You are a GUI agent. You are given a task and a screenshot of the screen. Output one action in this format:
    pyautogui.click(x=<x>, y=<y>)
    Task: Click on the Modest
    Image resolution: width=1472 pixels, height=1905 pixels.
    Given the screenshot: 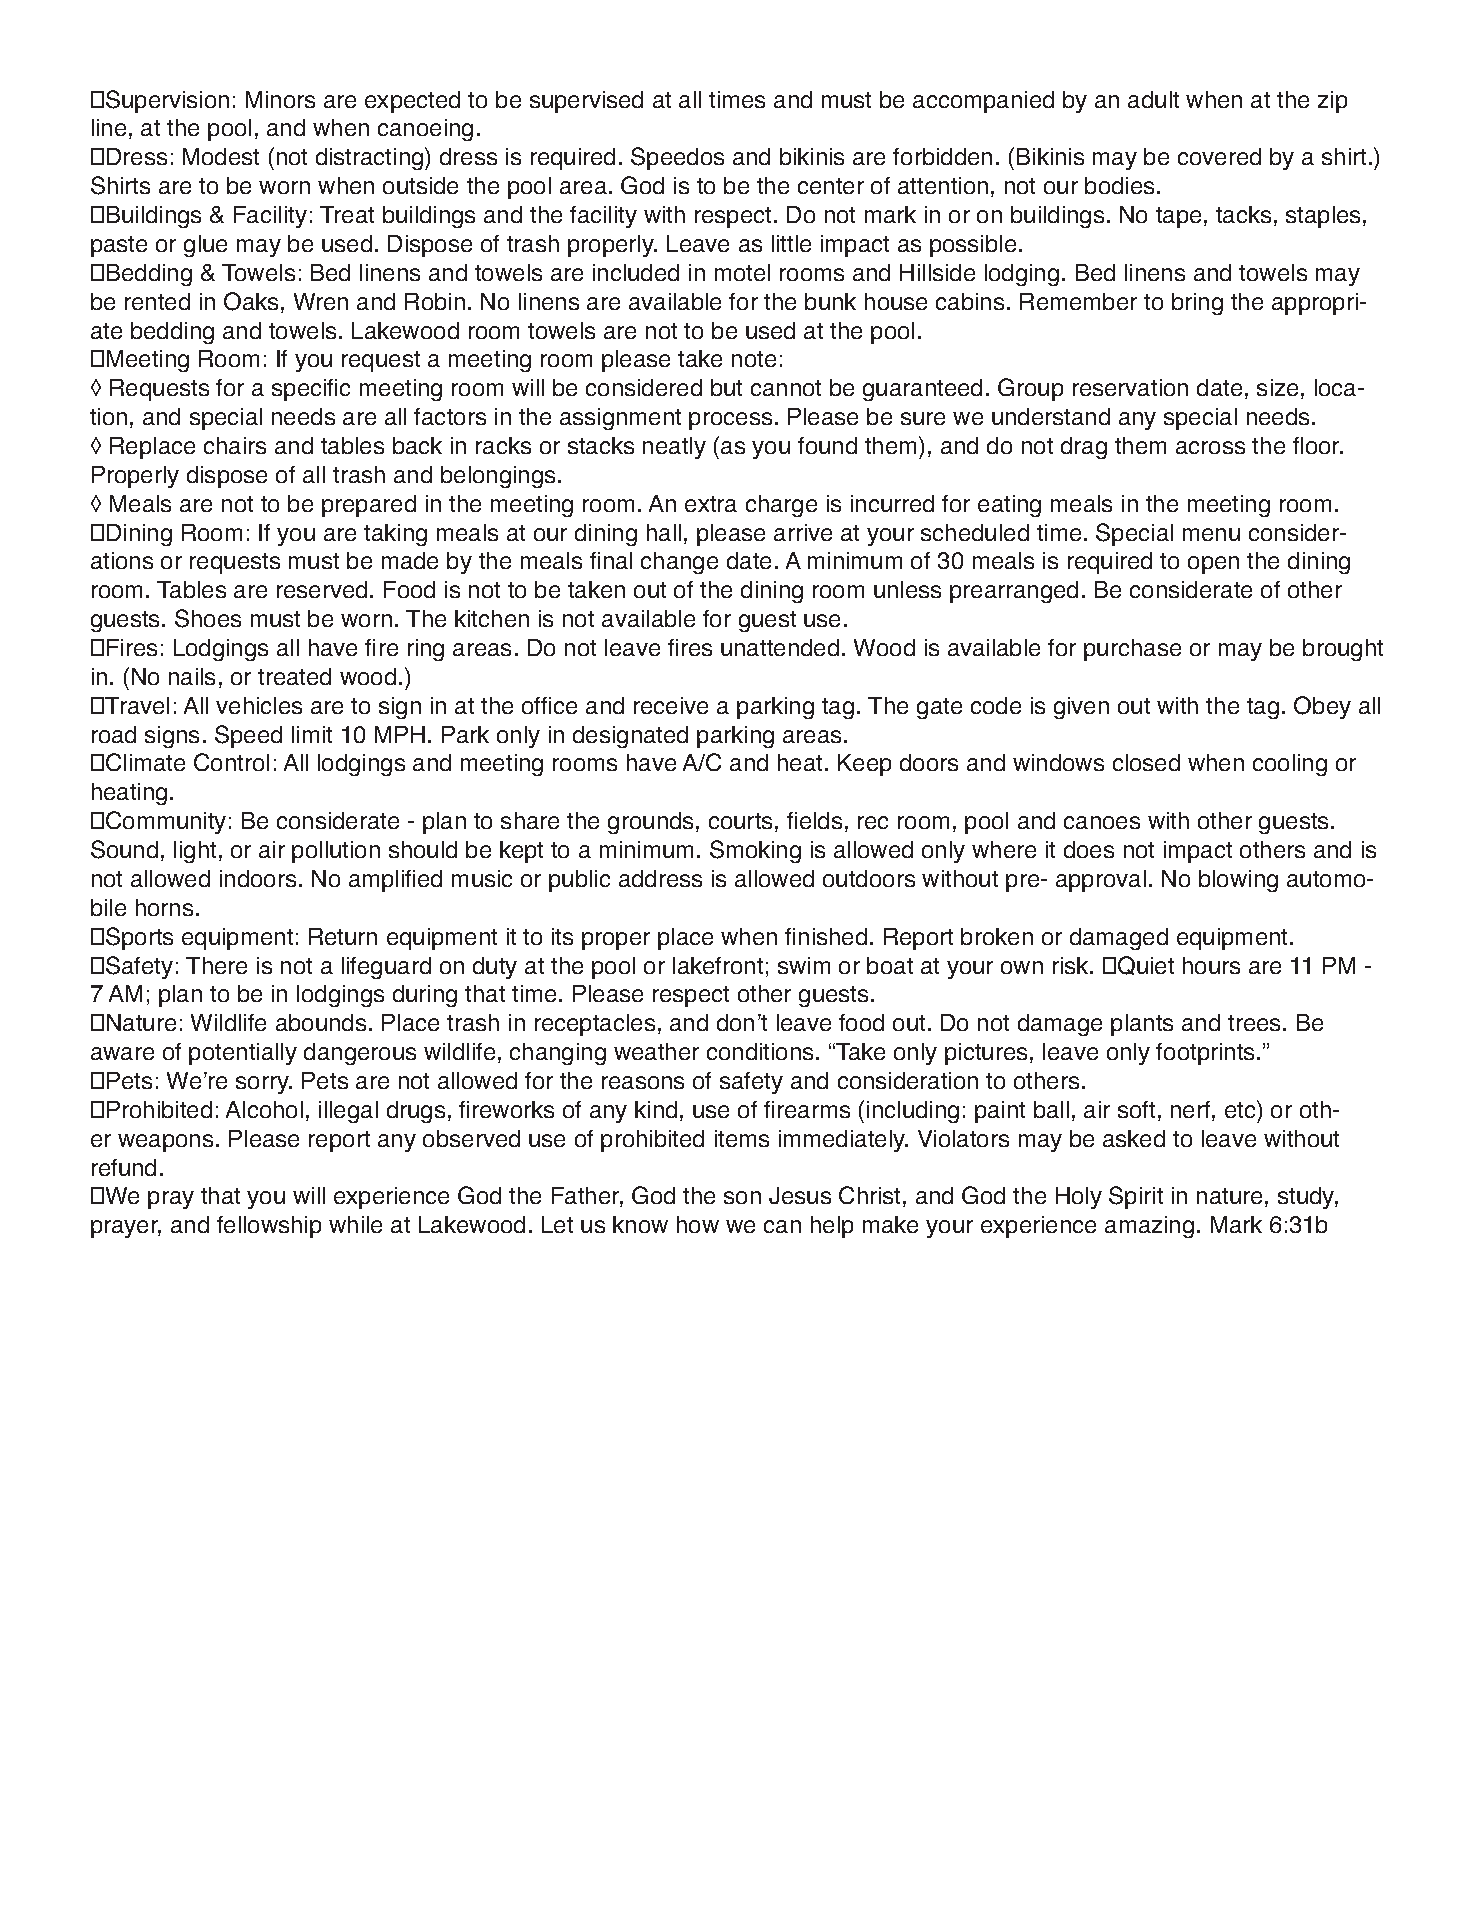 What is the action you would take?
    pyautogui.click(x=221, y=156)
